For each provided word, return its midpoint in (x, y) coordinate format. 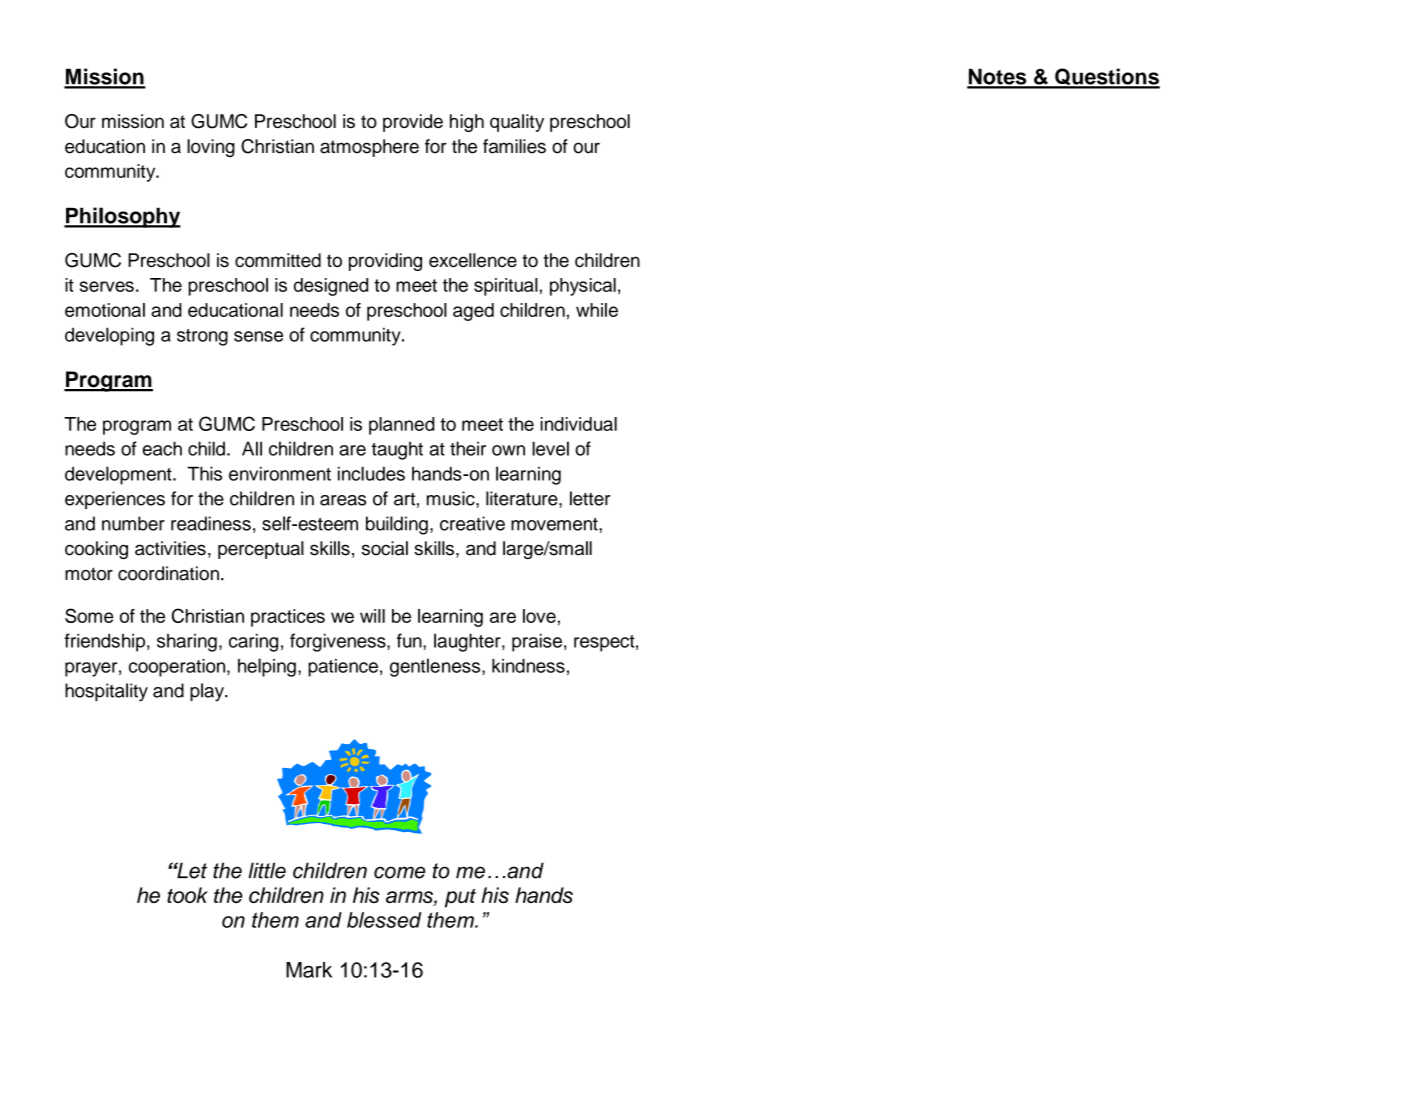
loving (211, 148)
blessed (384, 920)
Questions (1106, 78)
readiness (211, 523)
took (187, 895)
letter (590, 498)
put (460, 898)
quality (517, 123)
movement (555, 524)
